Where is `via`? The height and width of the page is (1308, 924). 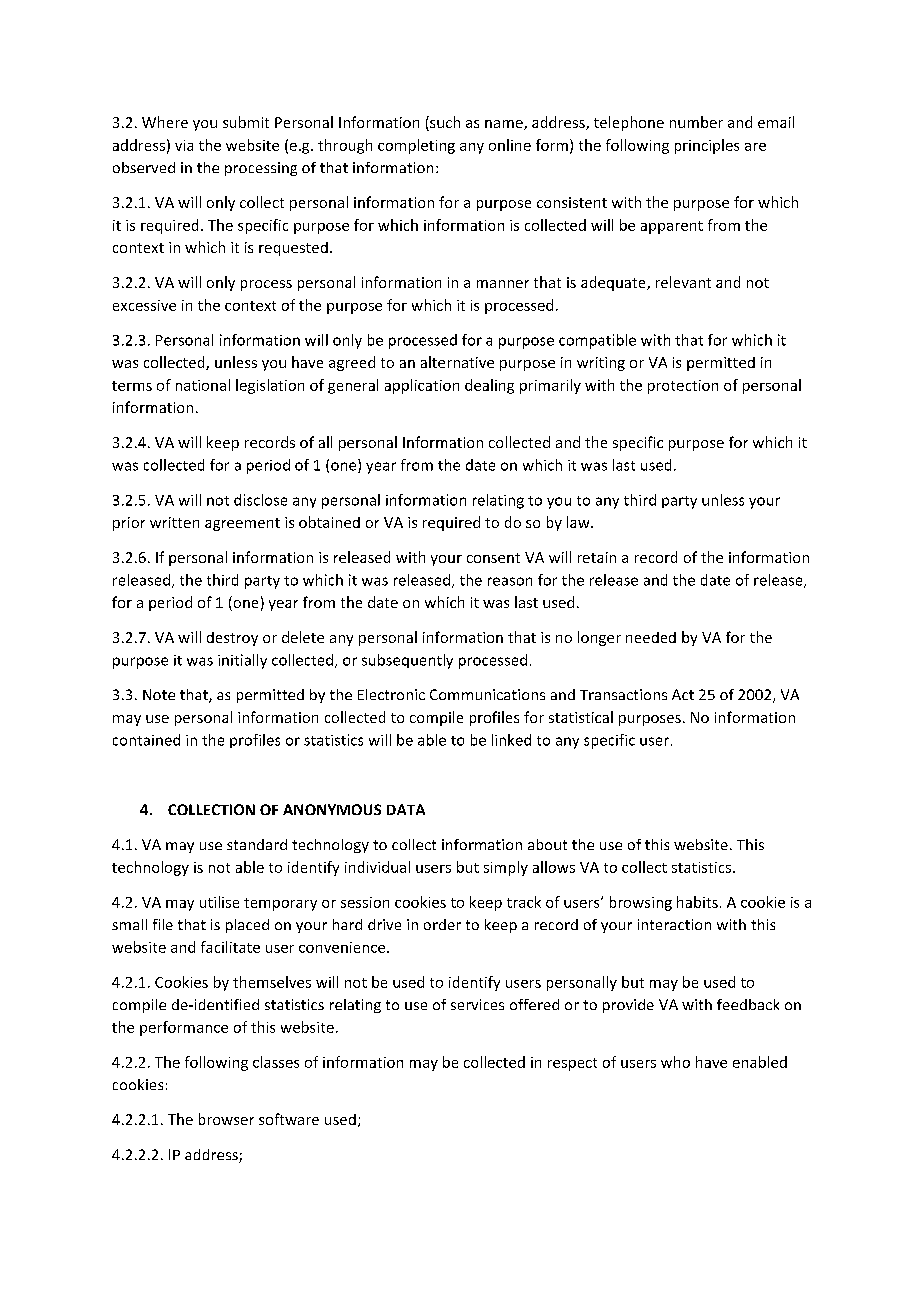 via is located at coordinates (184, 145).
